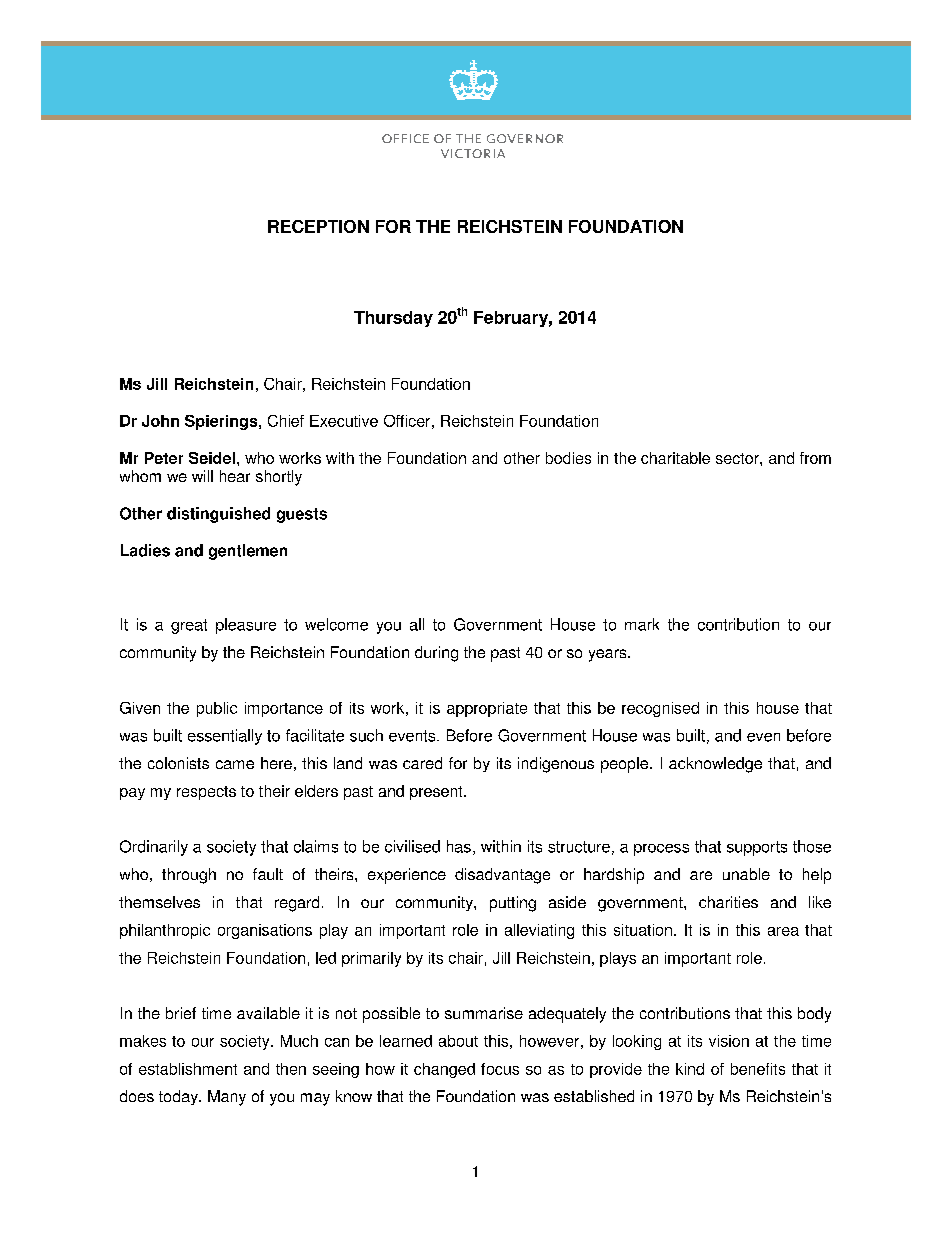 This screenshot has height=1233, width=952. What do you see at coordinates (218, 515) in the screenshot?
I see `distinguished` at bounding box center [218, 515].
